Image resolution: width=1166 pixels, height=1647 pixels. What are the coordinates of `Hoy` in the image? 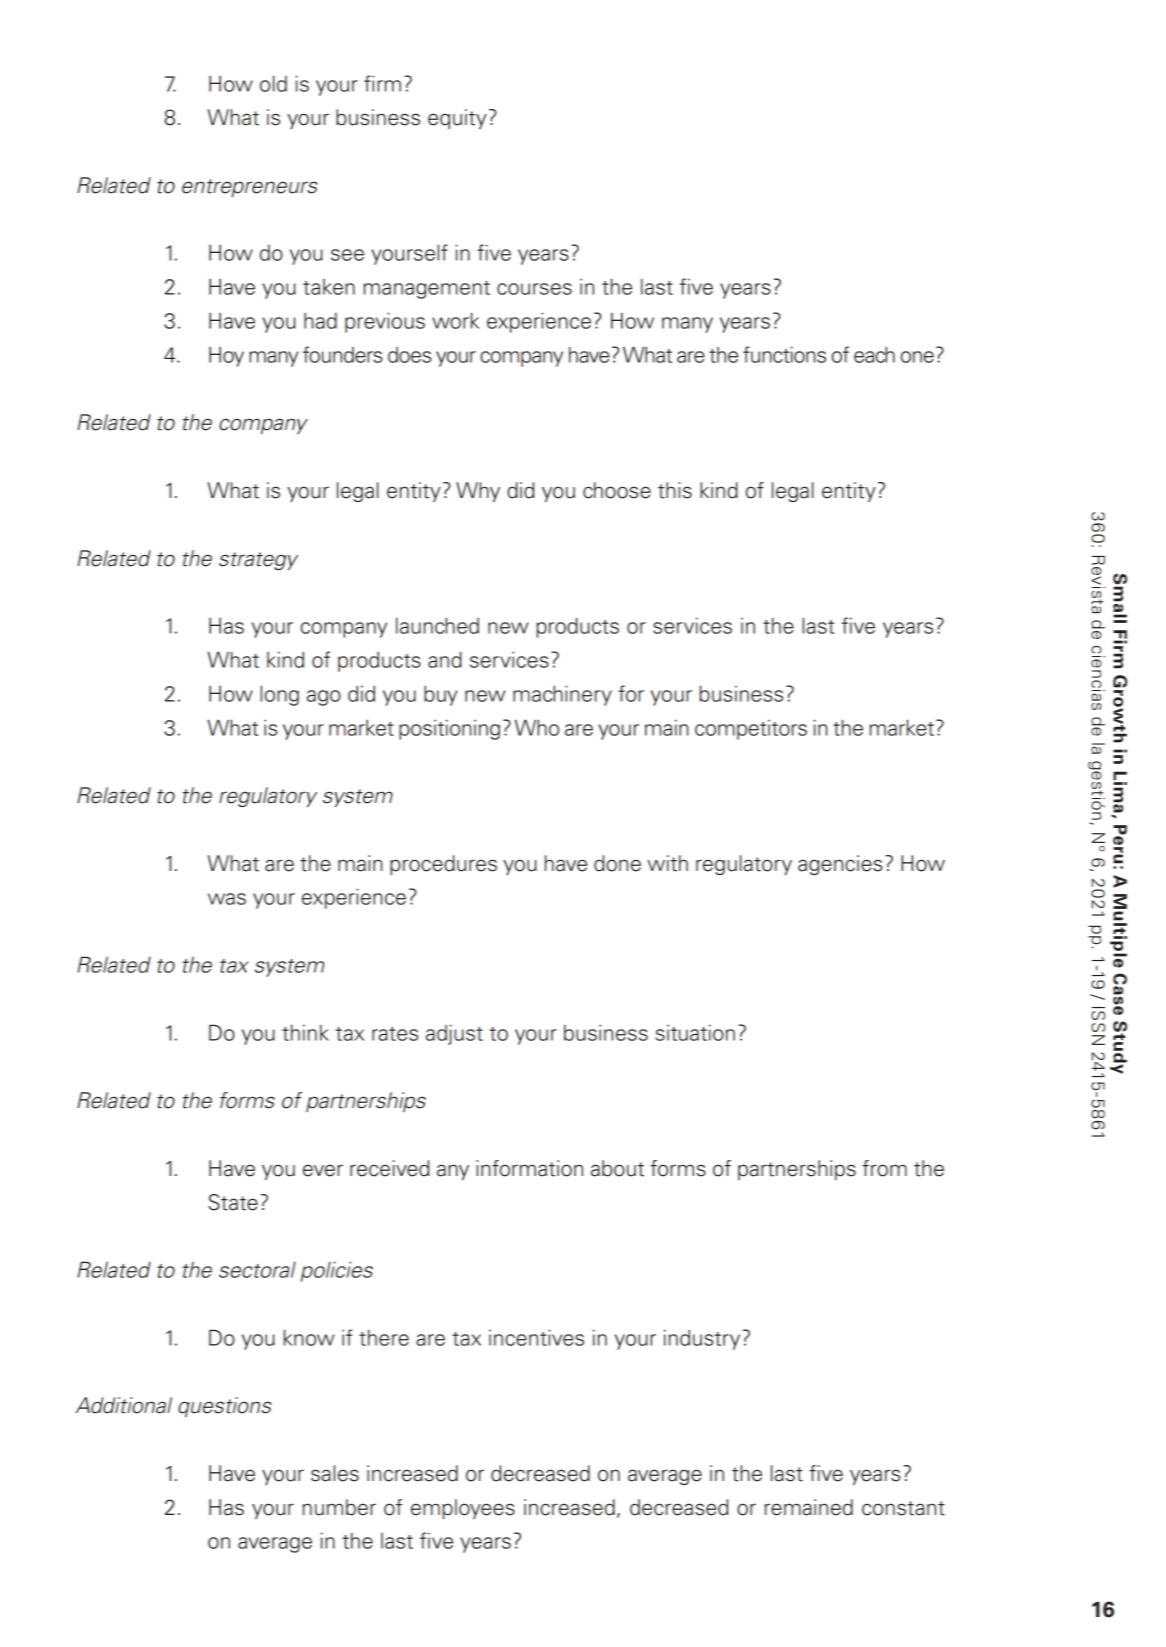 It's located at (226, 357).
